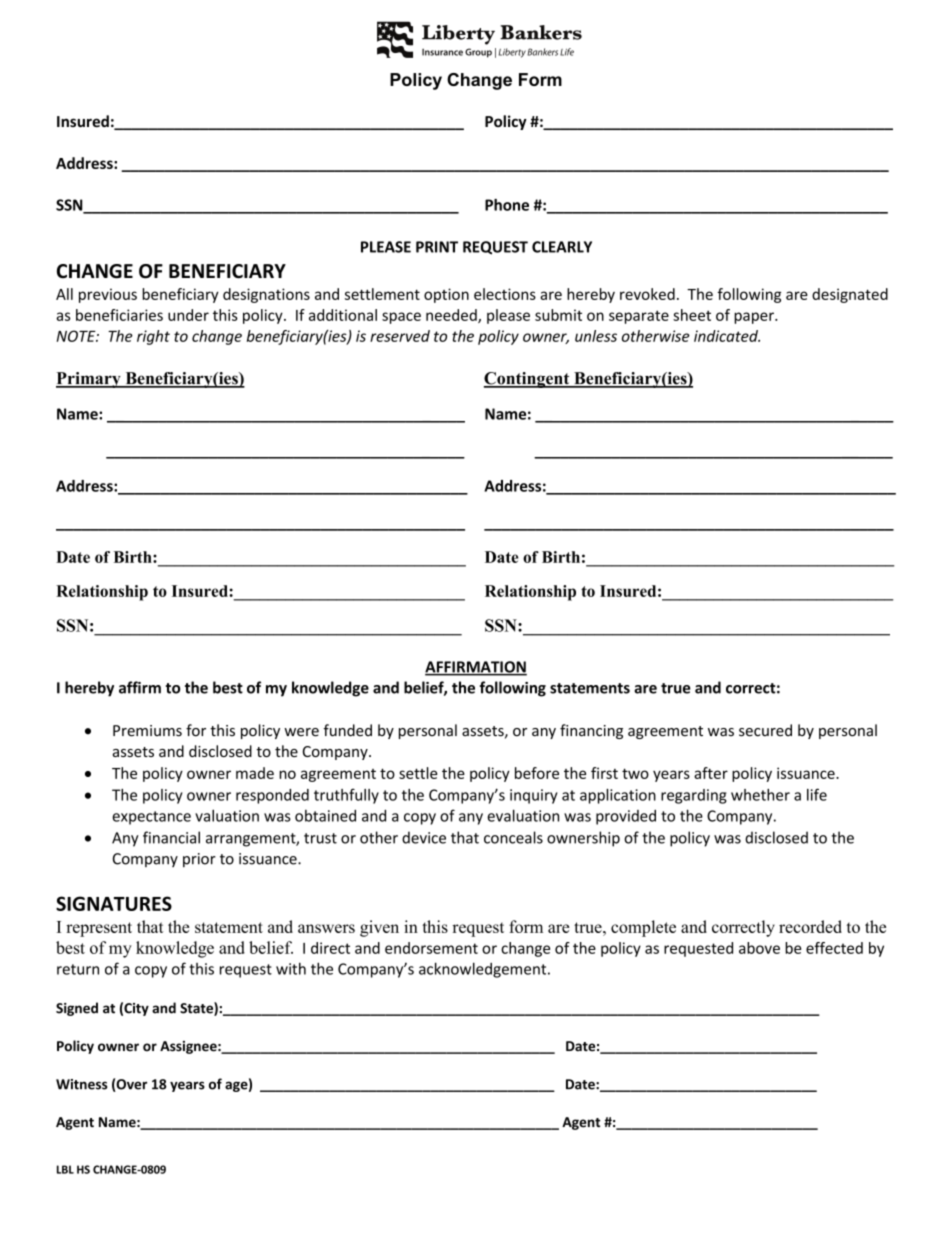  What do you see at coordinates (760, 795) in the screenshot?
I see `whether` at bounding box center [760, 795].
